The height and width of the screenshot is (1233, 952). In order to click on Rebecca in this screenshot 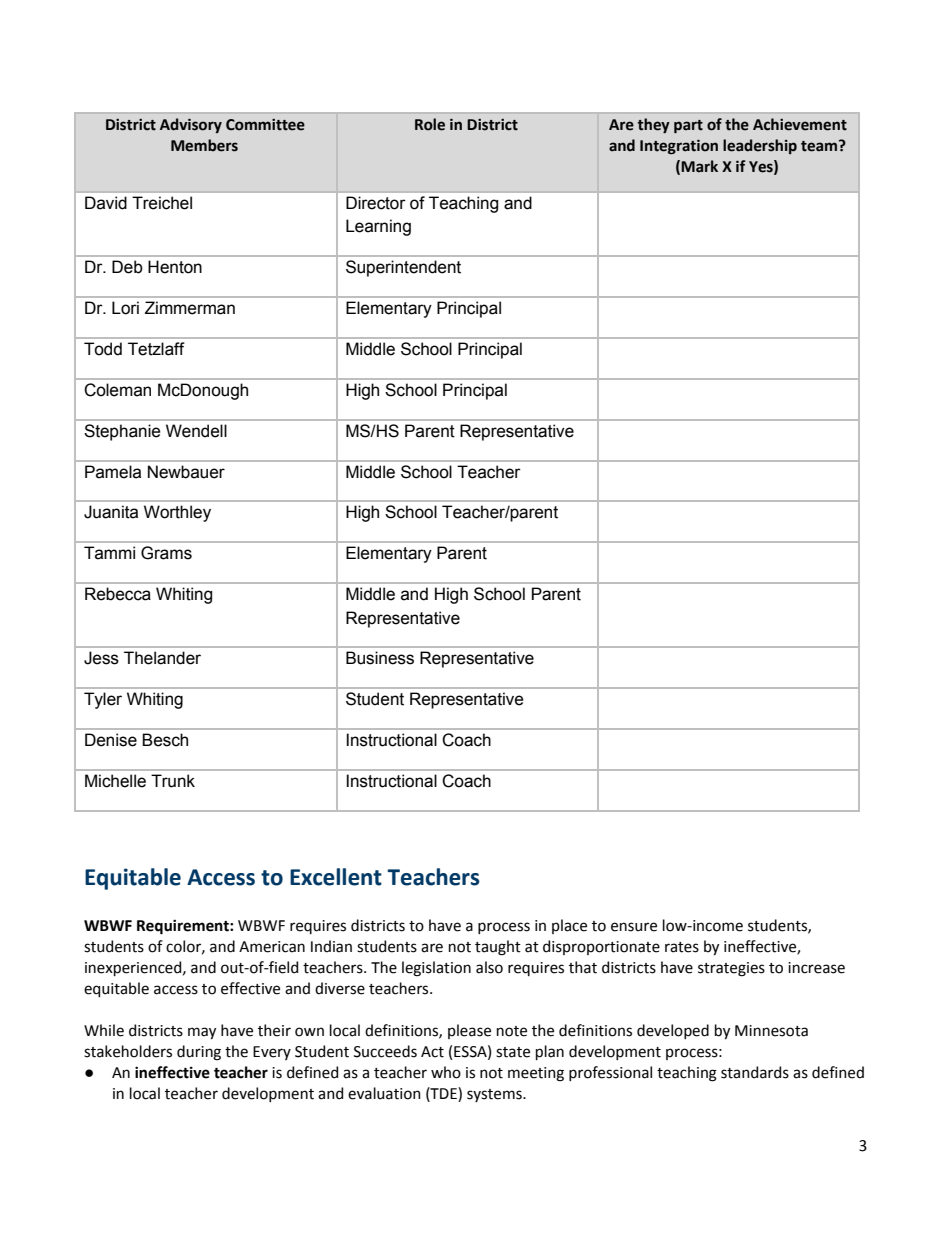, I will do `click(118, 594)`.
